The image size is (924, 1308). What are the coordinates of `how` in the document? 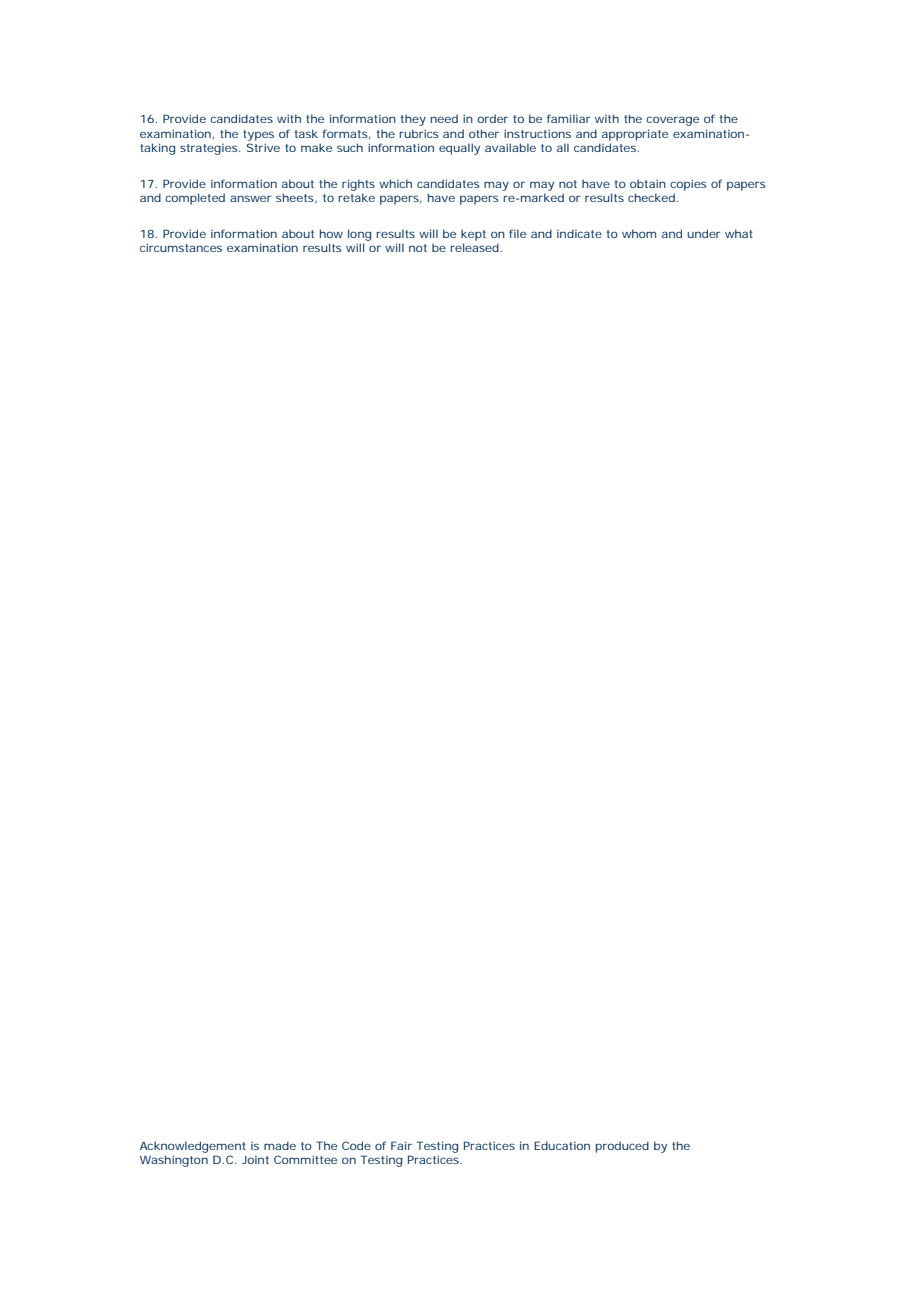 It's located at (331, 233).
